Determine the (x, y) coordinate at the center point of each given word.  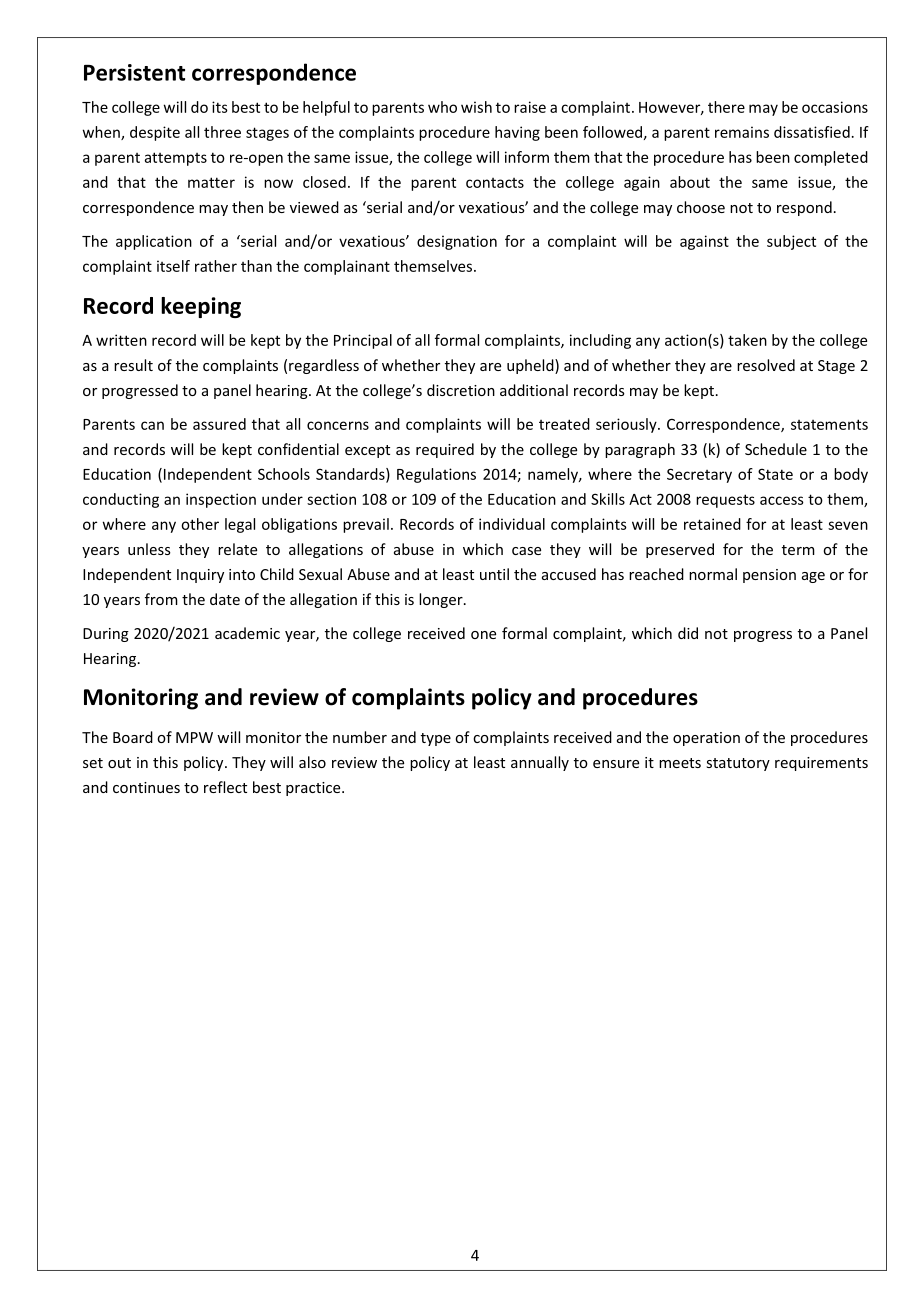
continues (146, 787)
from (161, 599)
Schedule (776, 449)
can (152, 425)
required (445, 450)
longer (442, 600)
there (726, 107)
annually (540, 763)
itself (173, 266)
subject (791, 242)
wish (476, 107)
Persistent (134, 72)
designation (457, 242)
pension (769, 576)
